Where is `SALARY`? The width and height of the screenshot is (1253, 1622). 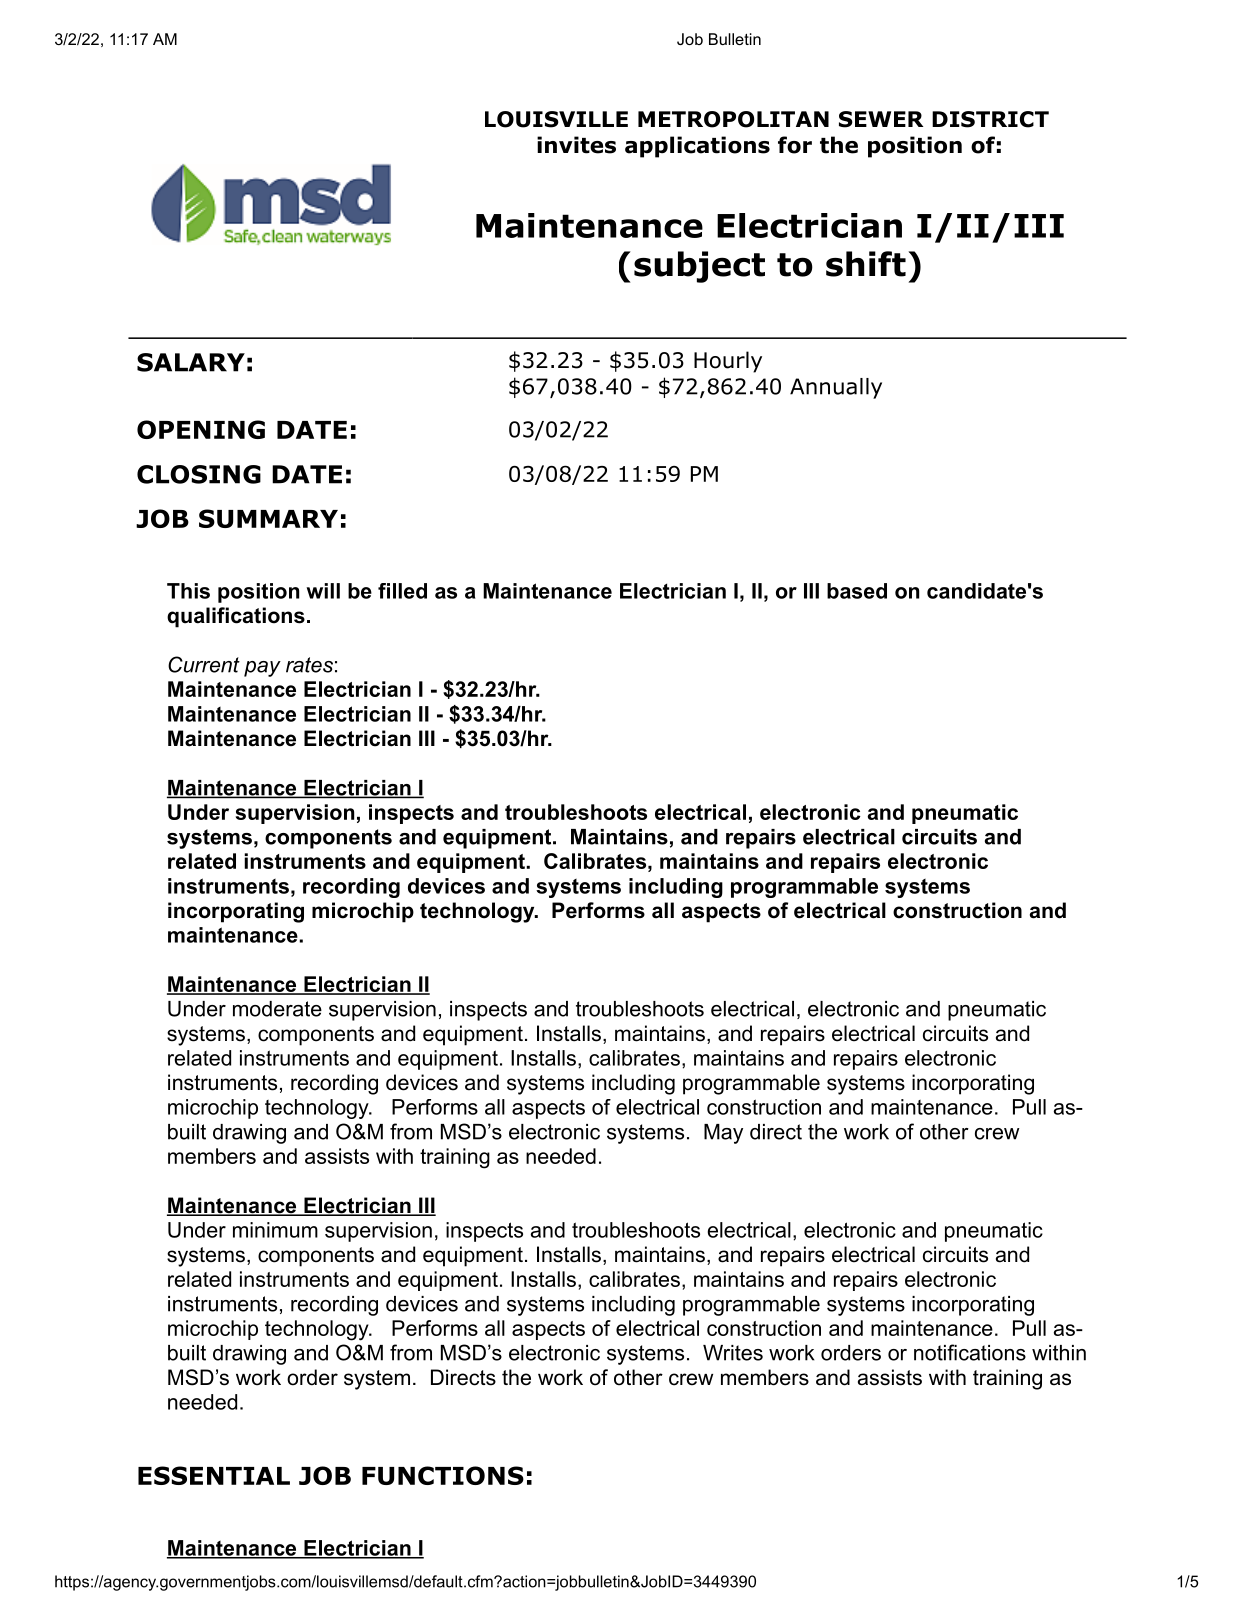 SALARY is located at coordinates (191, 362).
